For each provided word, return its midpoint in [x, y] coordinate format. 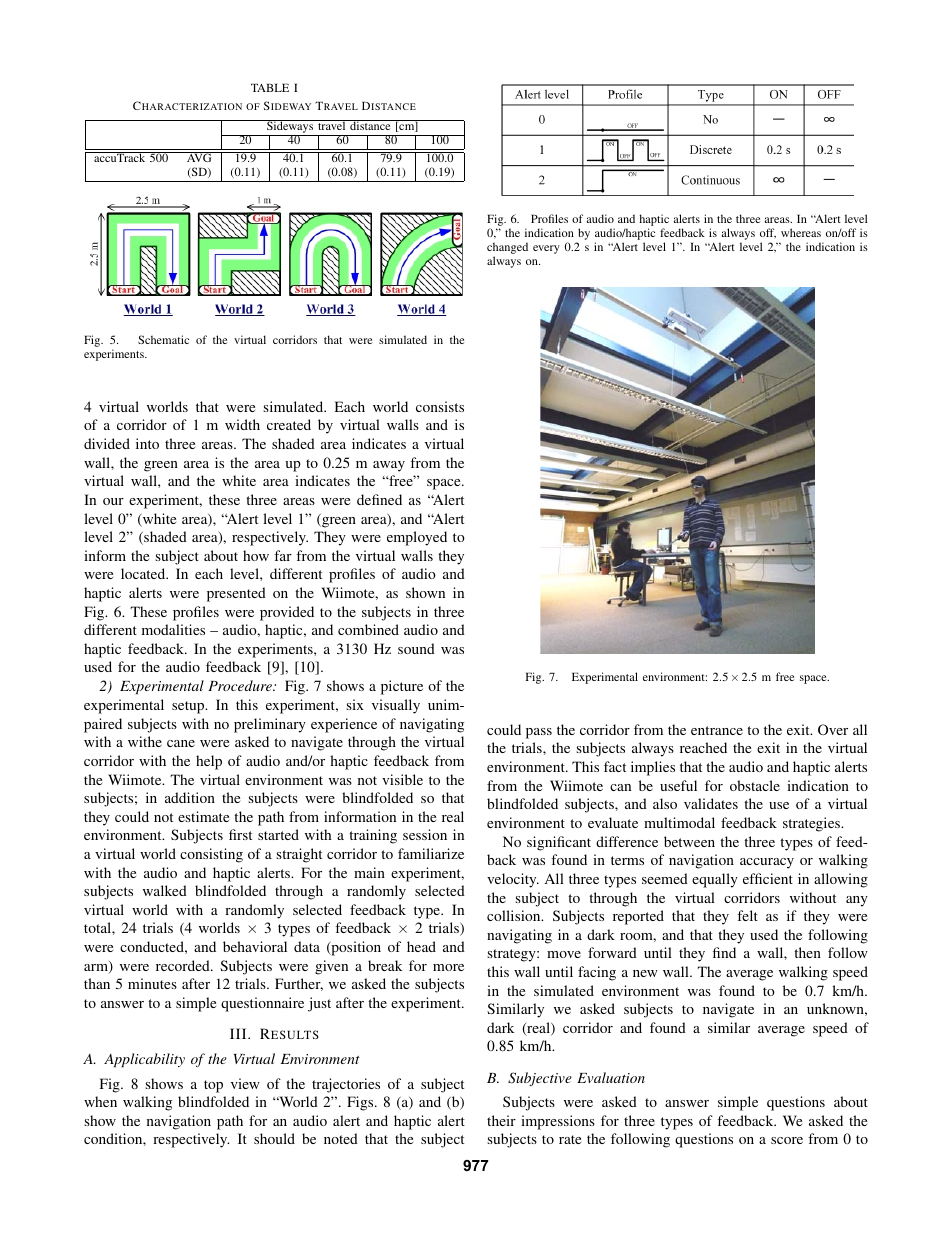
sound [416, 648]
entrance [717, 730]
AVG [199, 157]
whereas [801, 232]
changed [507, 249]
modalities [173, 629]
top [213, 1086]
